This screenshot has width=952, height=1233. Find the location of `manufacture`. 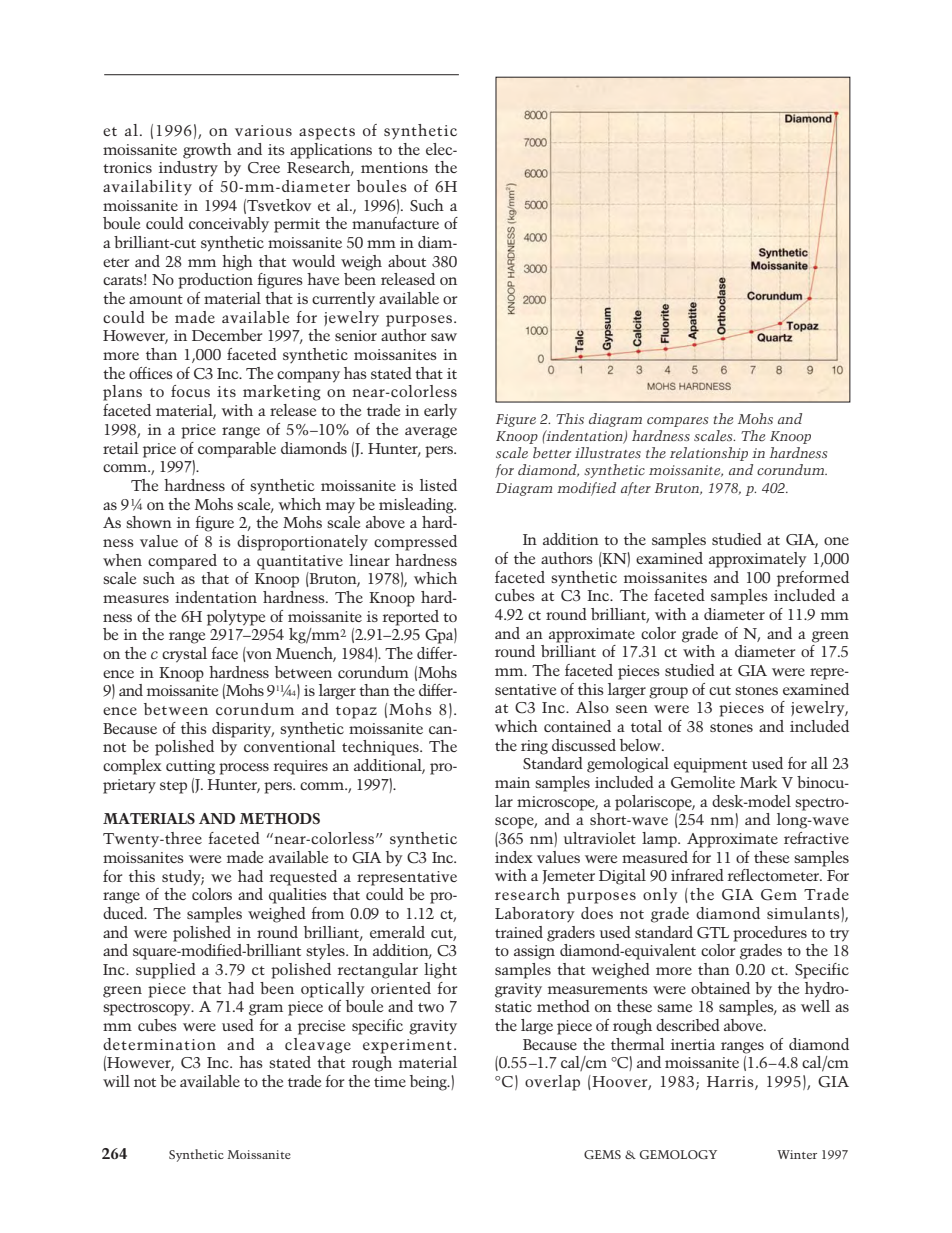

manufacture is located at coordinates (395, 223).
